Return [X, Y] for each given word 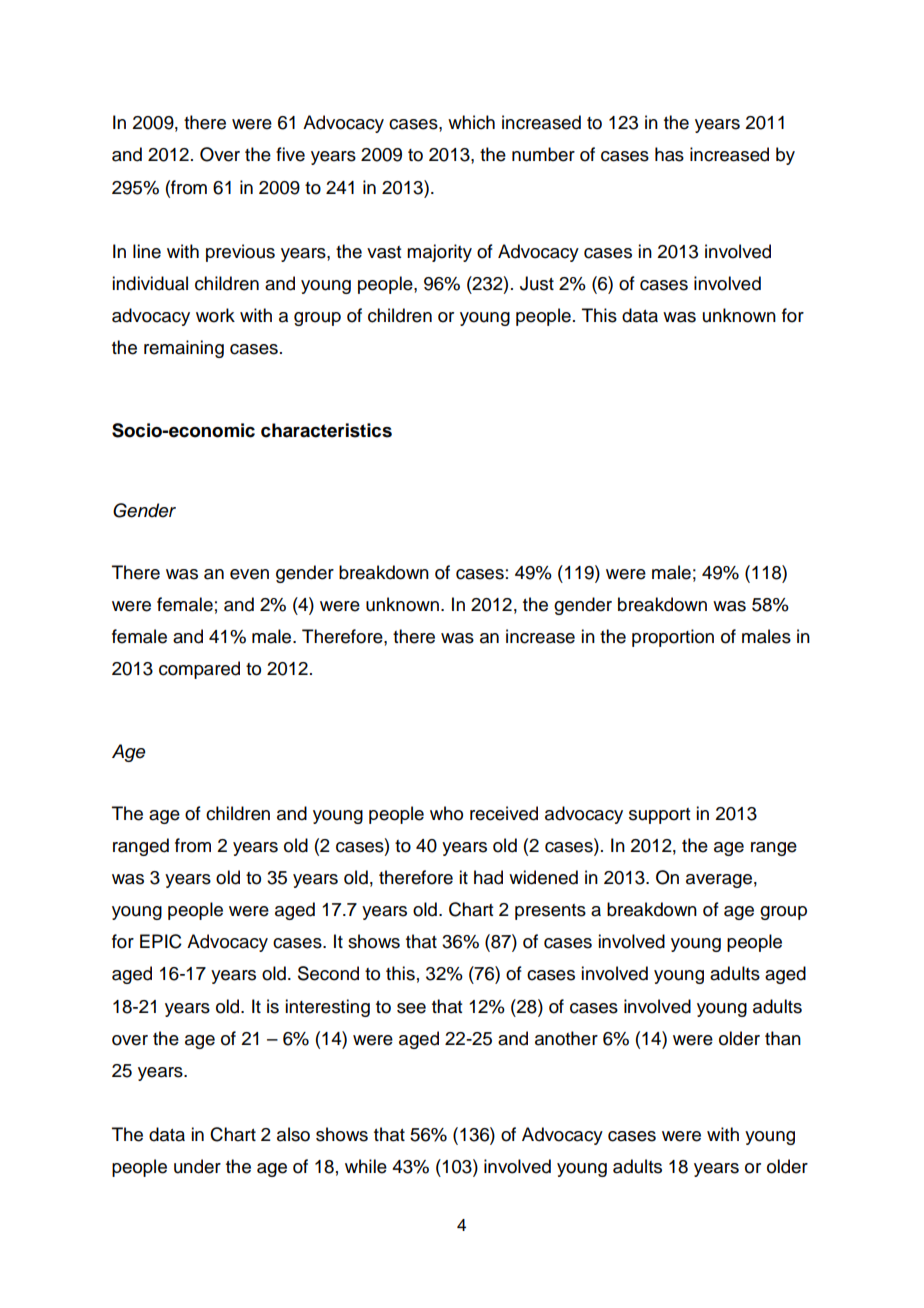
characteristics [326, 430]
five [290, 154]
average [719, 881]
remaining [184, 349]
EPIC [161, 941]
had [488, 877]
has [669, 154]
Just [537, 283]
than [783, 1038]
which [471, 122]
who [446, 813]
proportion [673, 638]
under [197, 1166]
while [366, 1166]
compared [199, 670]
